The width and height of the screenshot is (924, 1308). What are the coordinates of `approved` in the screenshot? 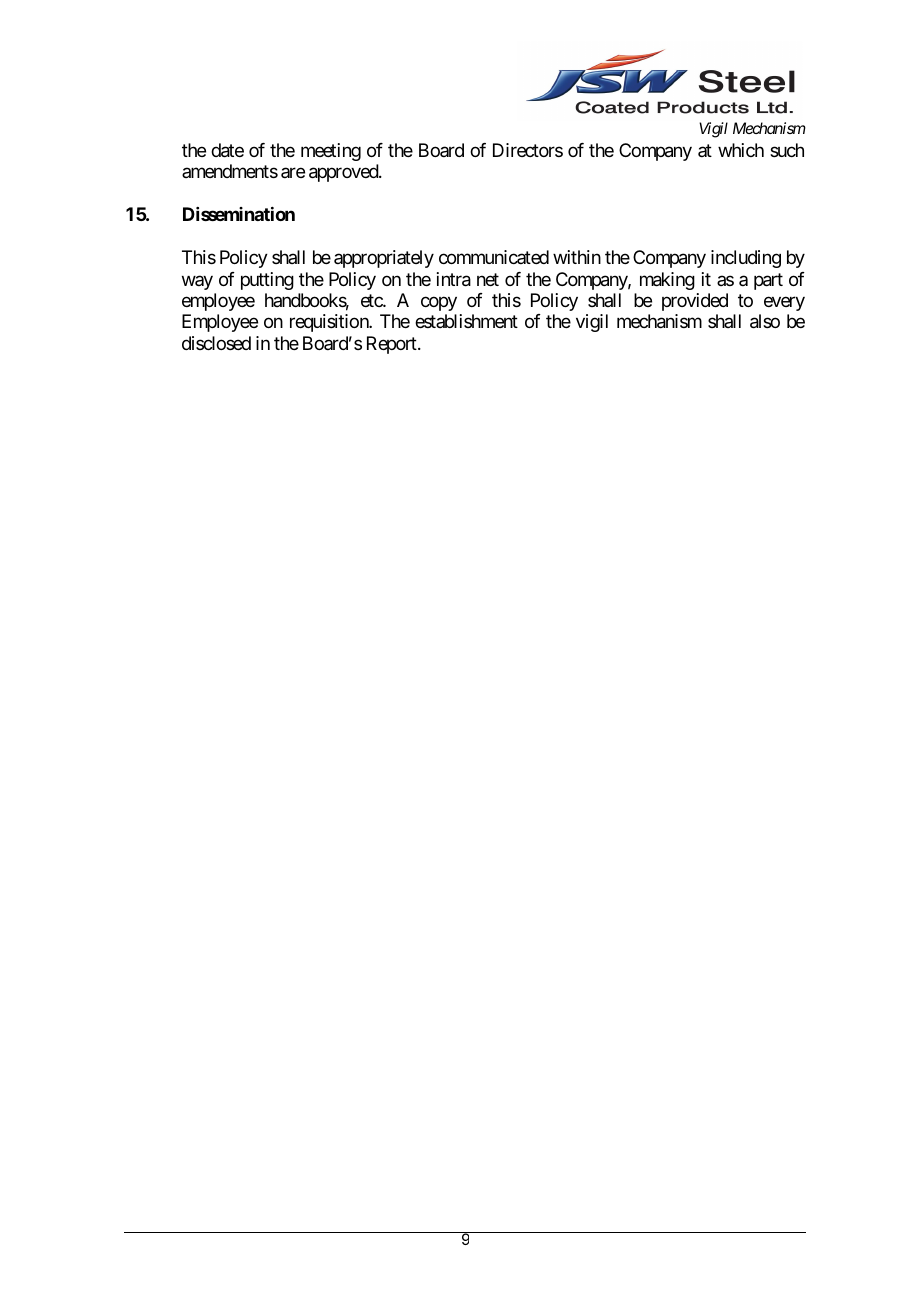 It's located at (344, 173).
